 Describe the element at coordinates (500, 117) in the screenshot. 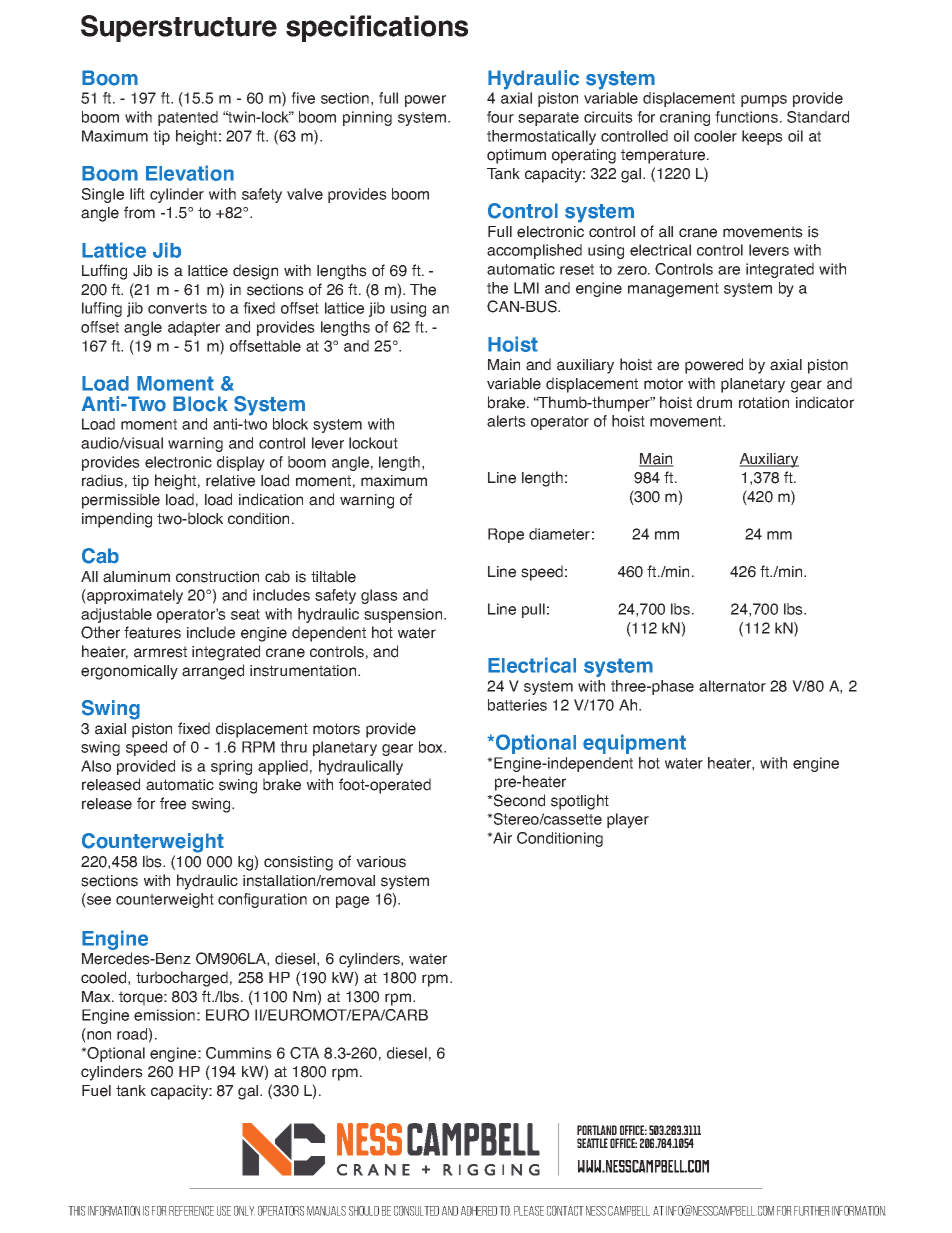

I see `four` at that location.
